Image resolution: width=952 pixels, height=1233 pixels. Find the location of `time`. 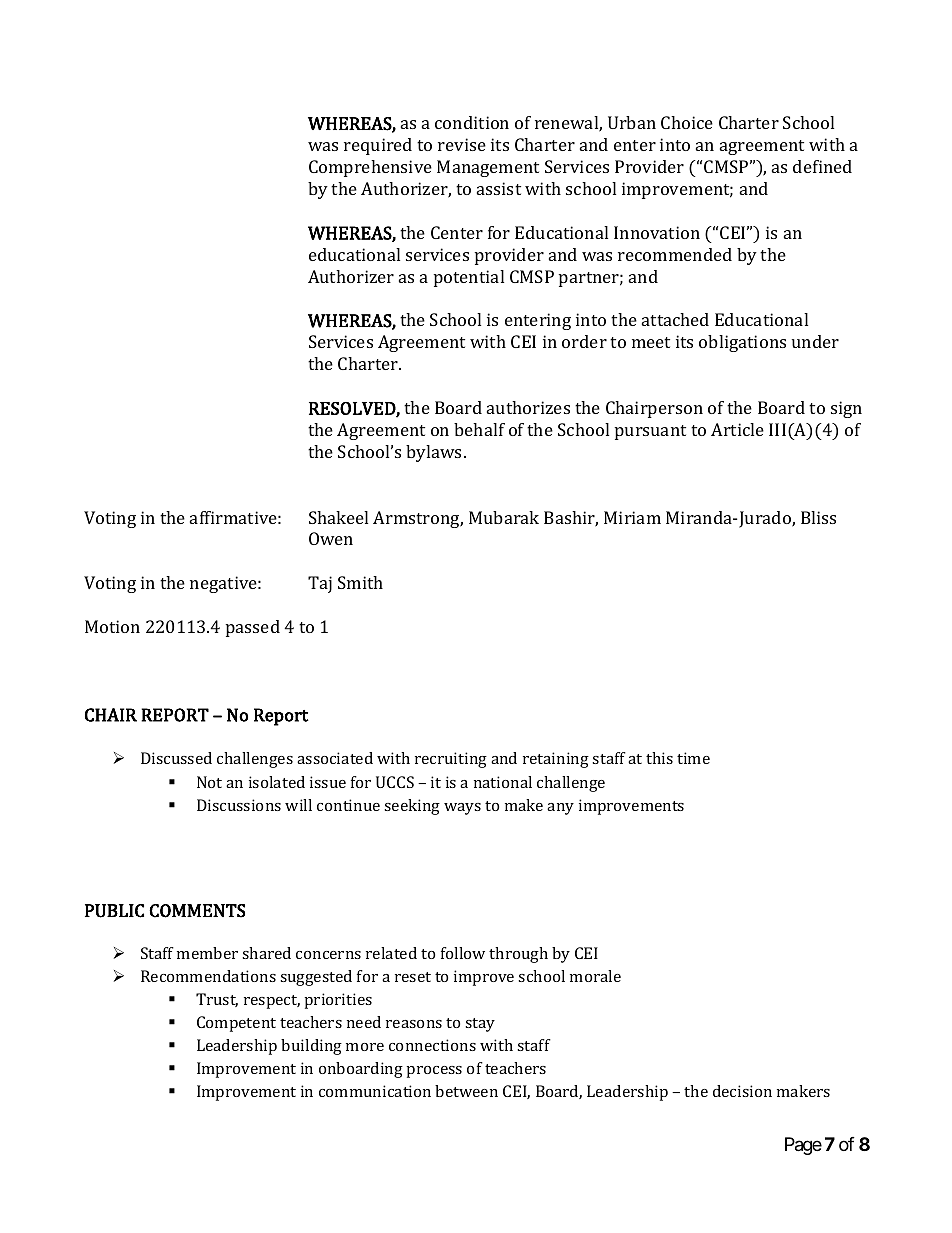

time is located at coordinates (693, 758).
